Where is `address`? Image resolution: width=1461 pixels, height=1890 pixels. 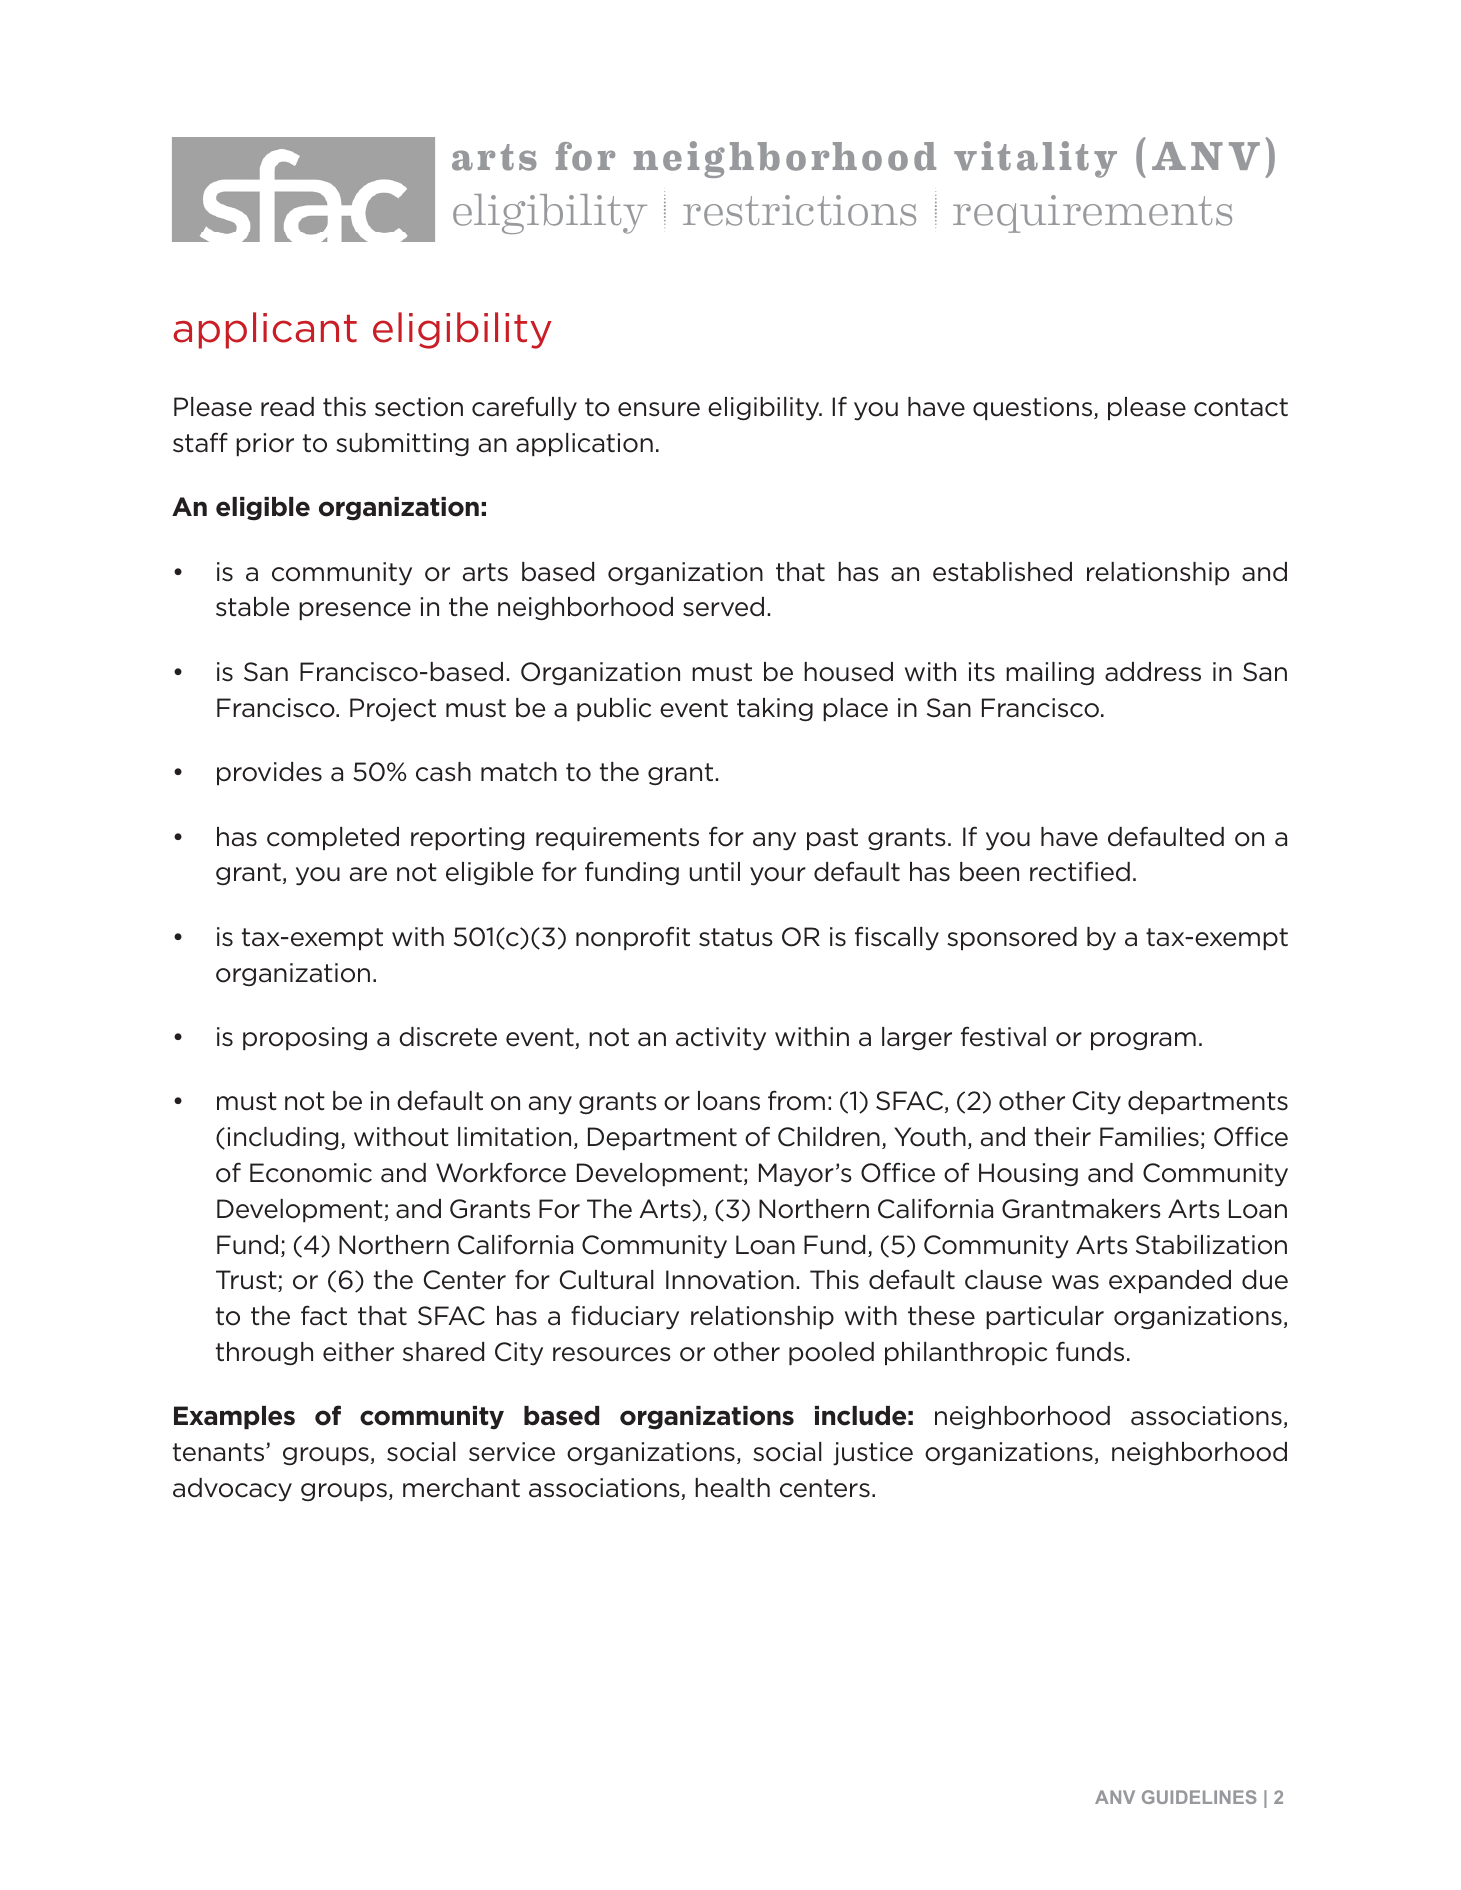 address is located at coordinates (1153, 672).
